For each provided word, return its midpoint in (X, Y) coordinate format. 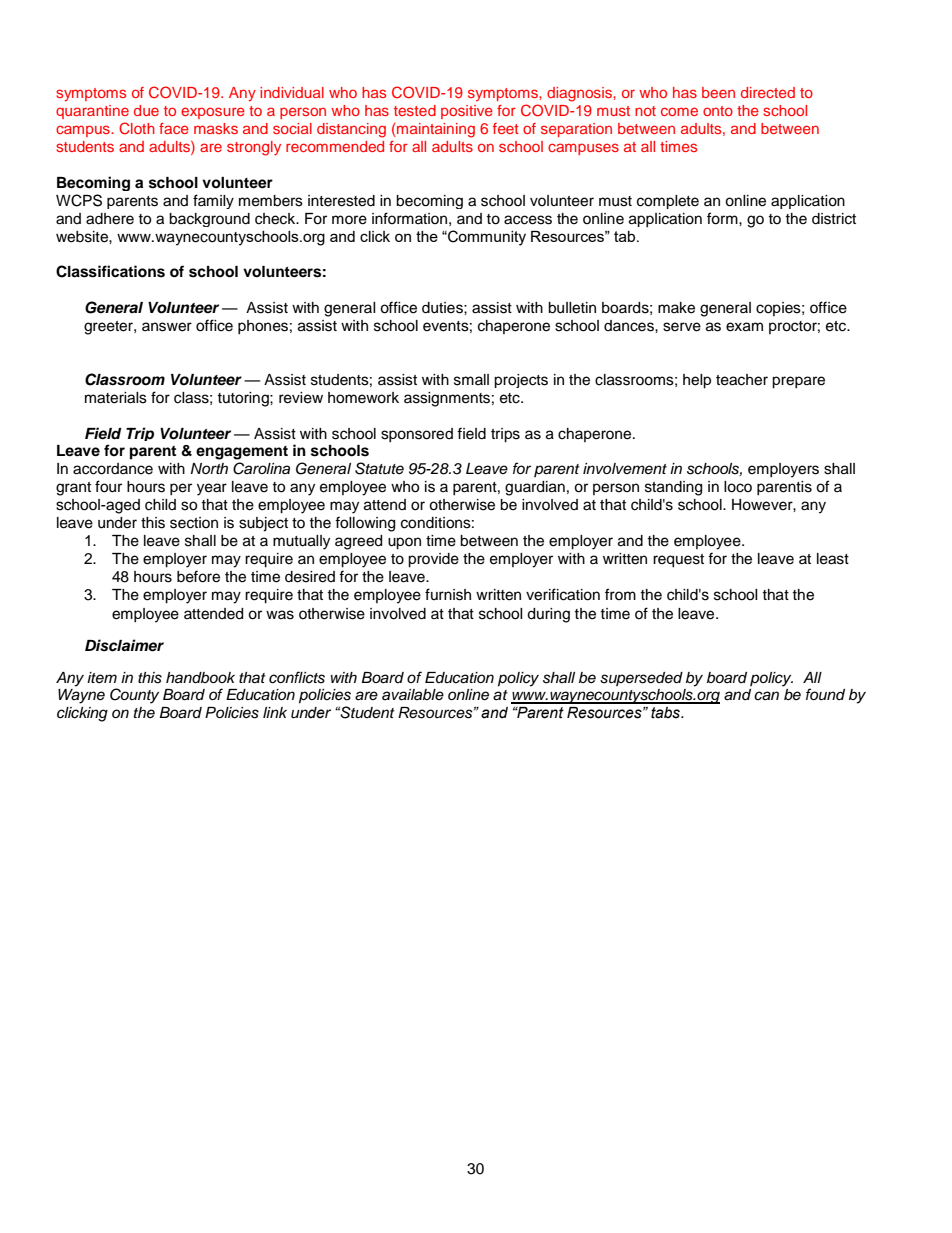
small (471, 380)
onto (718, 111)
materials (116, 398)
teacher (742, 380)
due (146, 110)
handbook (200, 678)
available (413, 695)
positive (467, 112)
